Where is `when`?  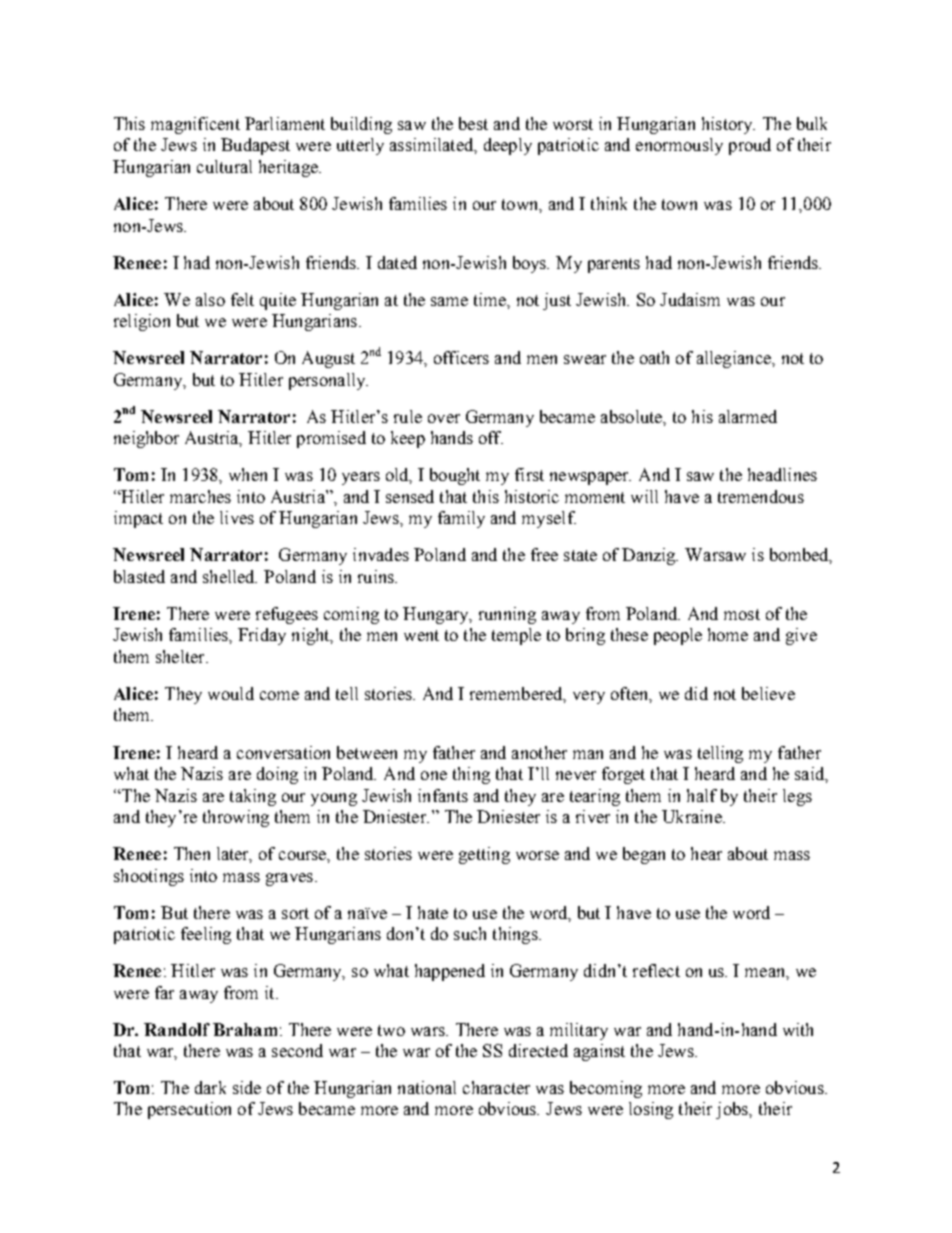 when is located at coordinates (248, 474).
